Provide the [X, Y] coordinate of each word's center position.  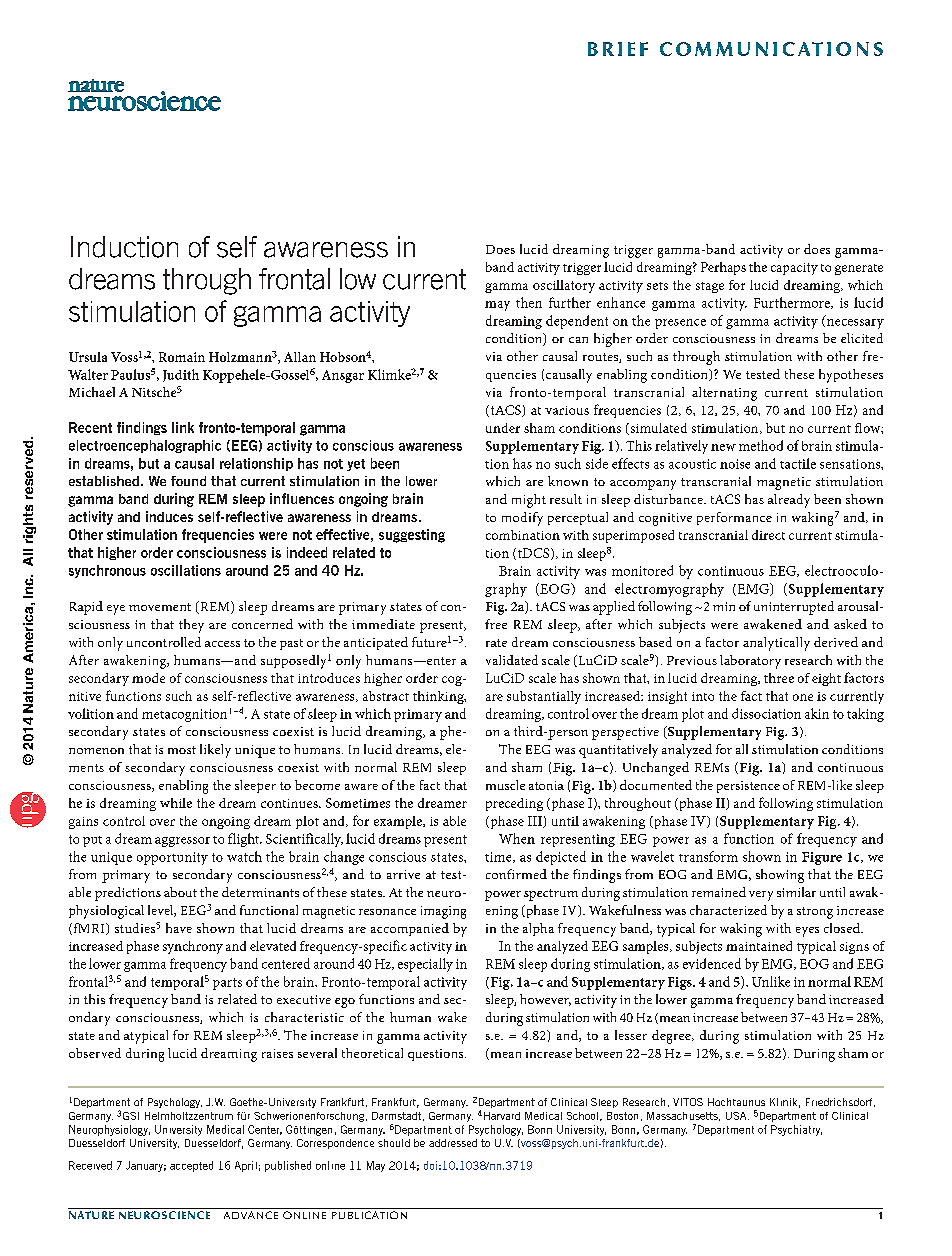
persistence [748, 787]
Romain [182, 357]
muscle [505, 785]
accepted [191, 1166]
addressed [453, 1143]
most [182, 750]
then [529, 302]
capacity [794, 269]
